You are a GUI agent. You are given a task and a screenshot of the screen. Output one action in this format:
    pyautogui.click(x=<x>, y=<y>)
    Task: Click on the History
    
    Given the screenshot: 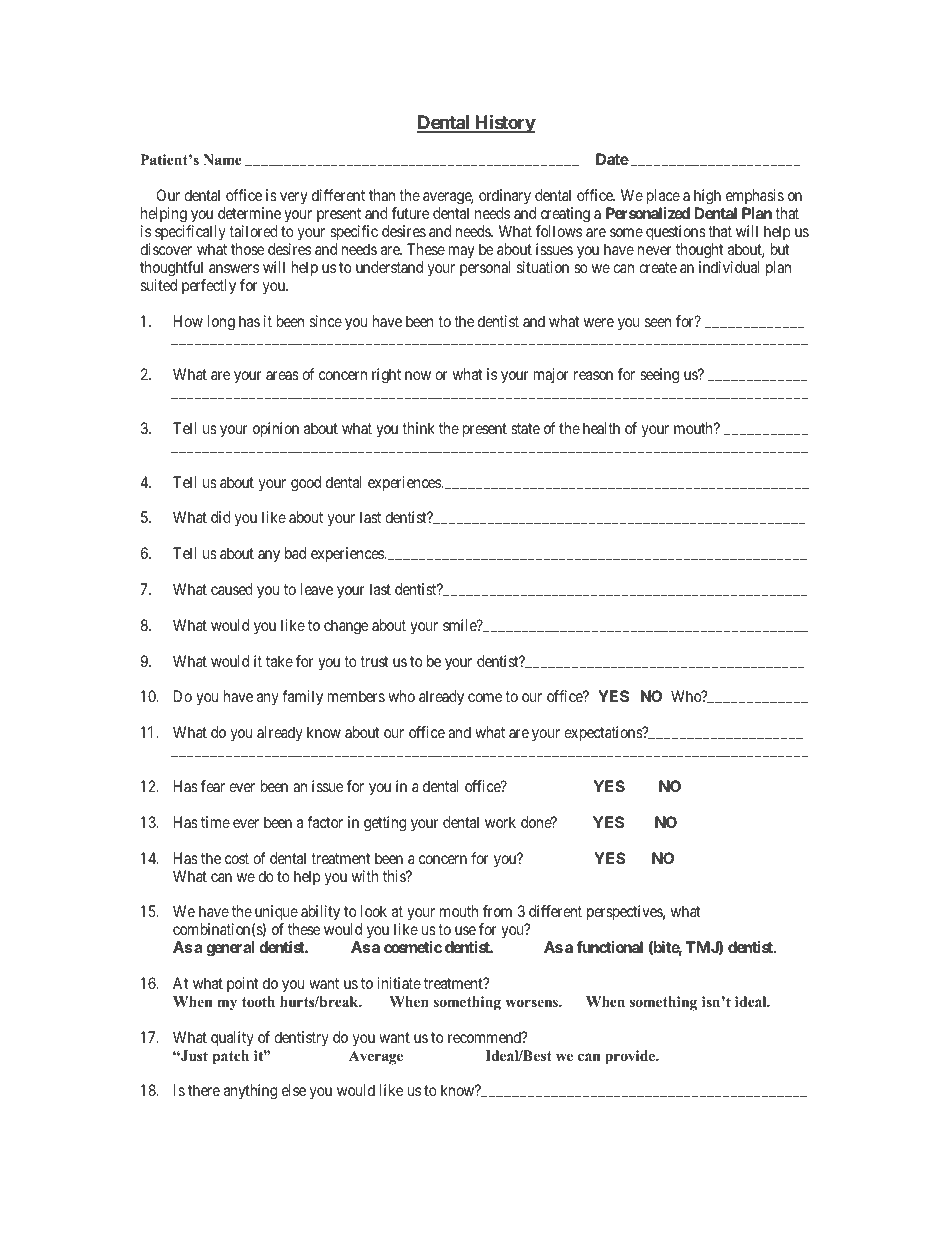 What is the action you would take?
    pyautogui.click(x=504, y=123)
